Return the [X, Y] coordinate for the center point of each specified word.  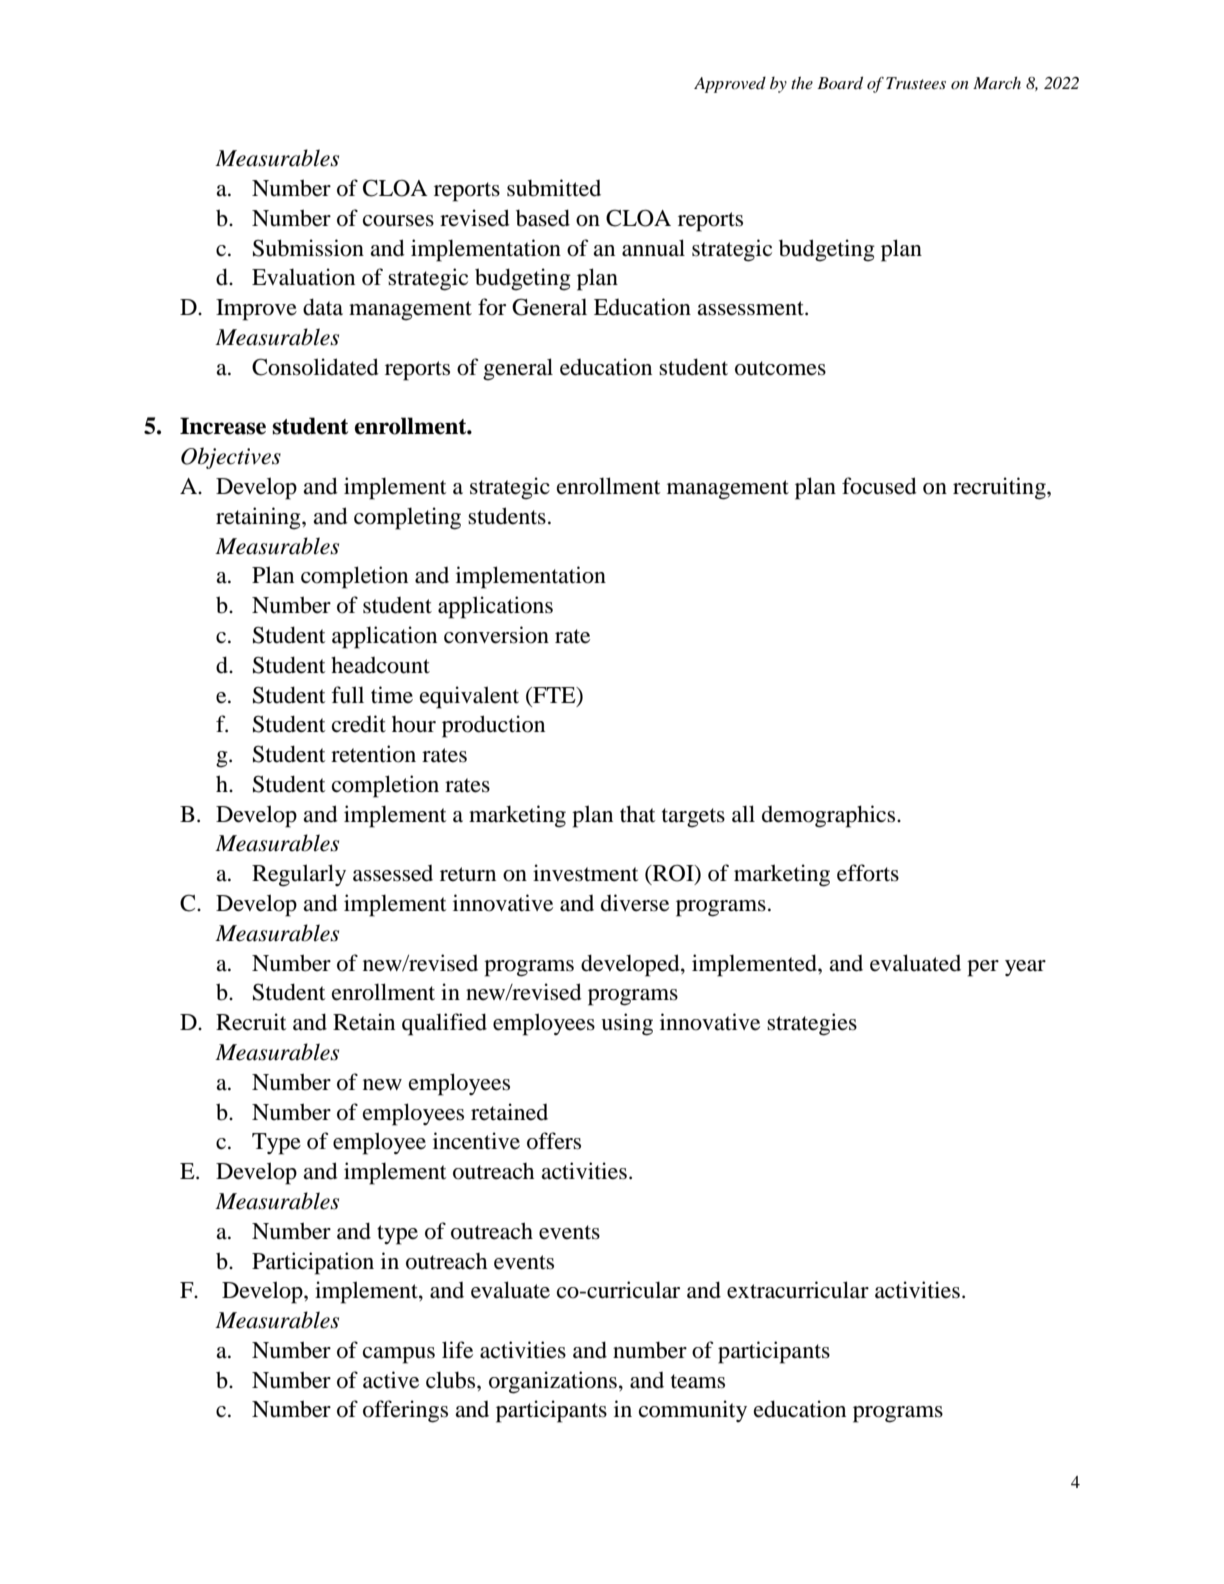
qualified [444, 1024]
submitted [554, 188]
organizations [553, 1382]
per [983, 968]
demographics [830, 816]
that [638, 814]
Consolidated [315, 367]
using [627, 1024]
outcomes [780, 368]
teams [698, 1381]
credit [359, 724]
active [391, 1380]
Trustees [916, 83]
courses [398, 221]
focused [879, 486]
